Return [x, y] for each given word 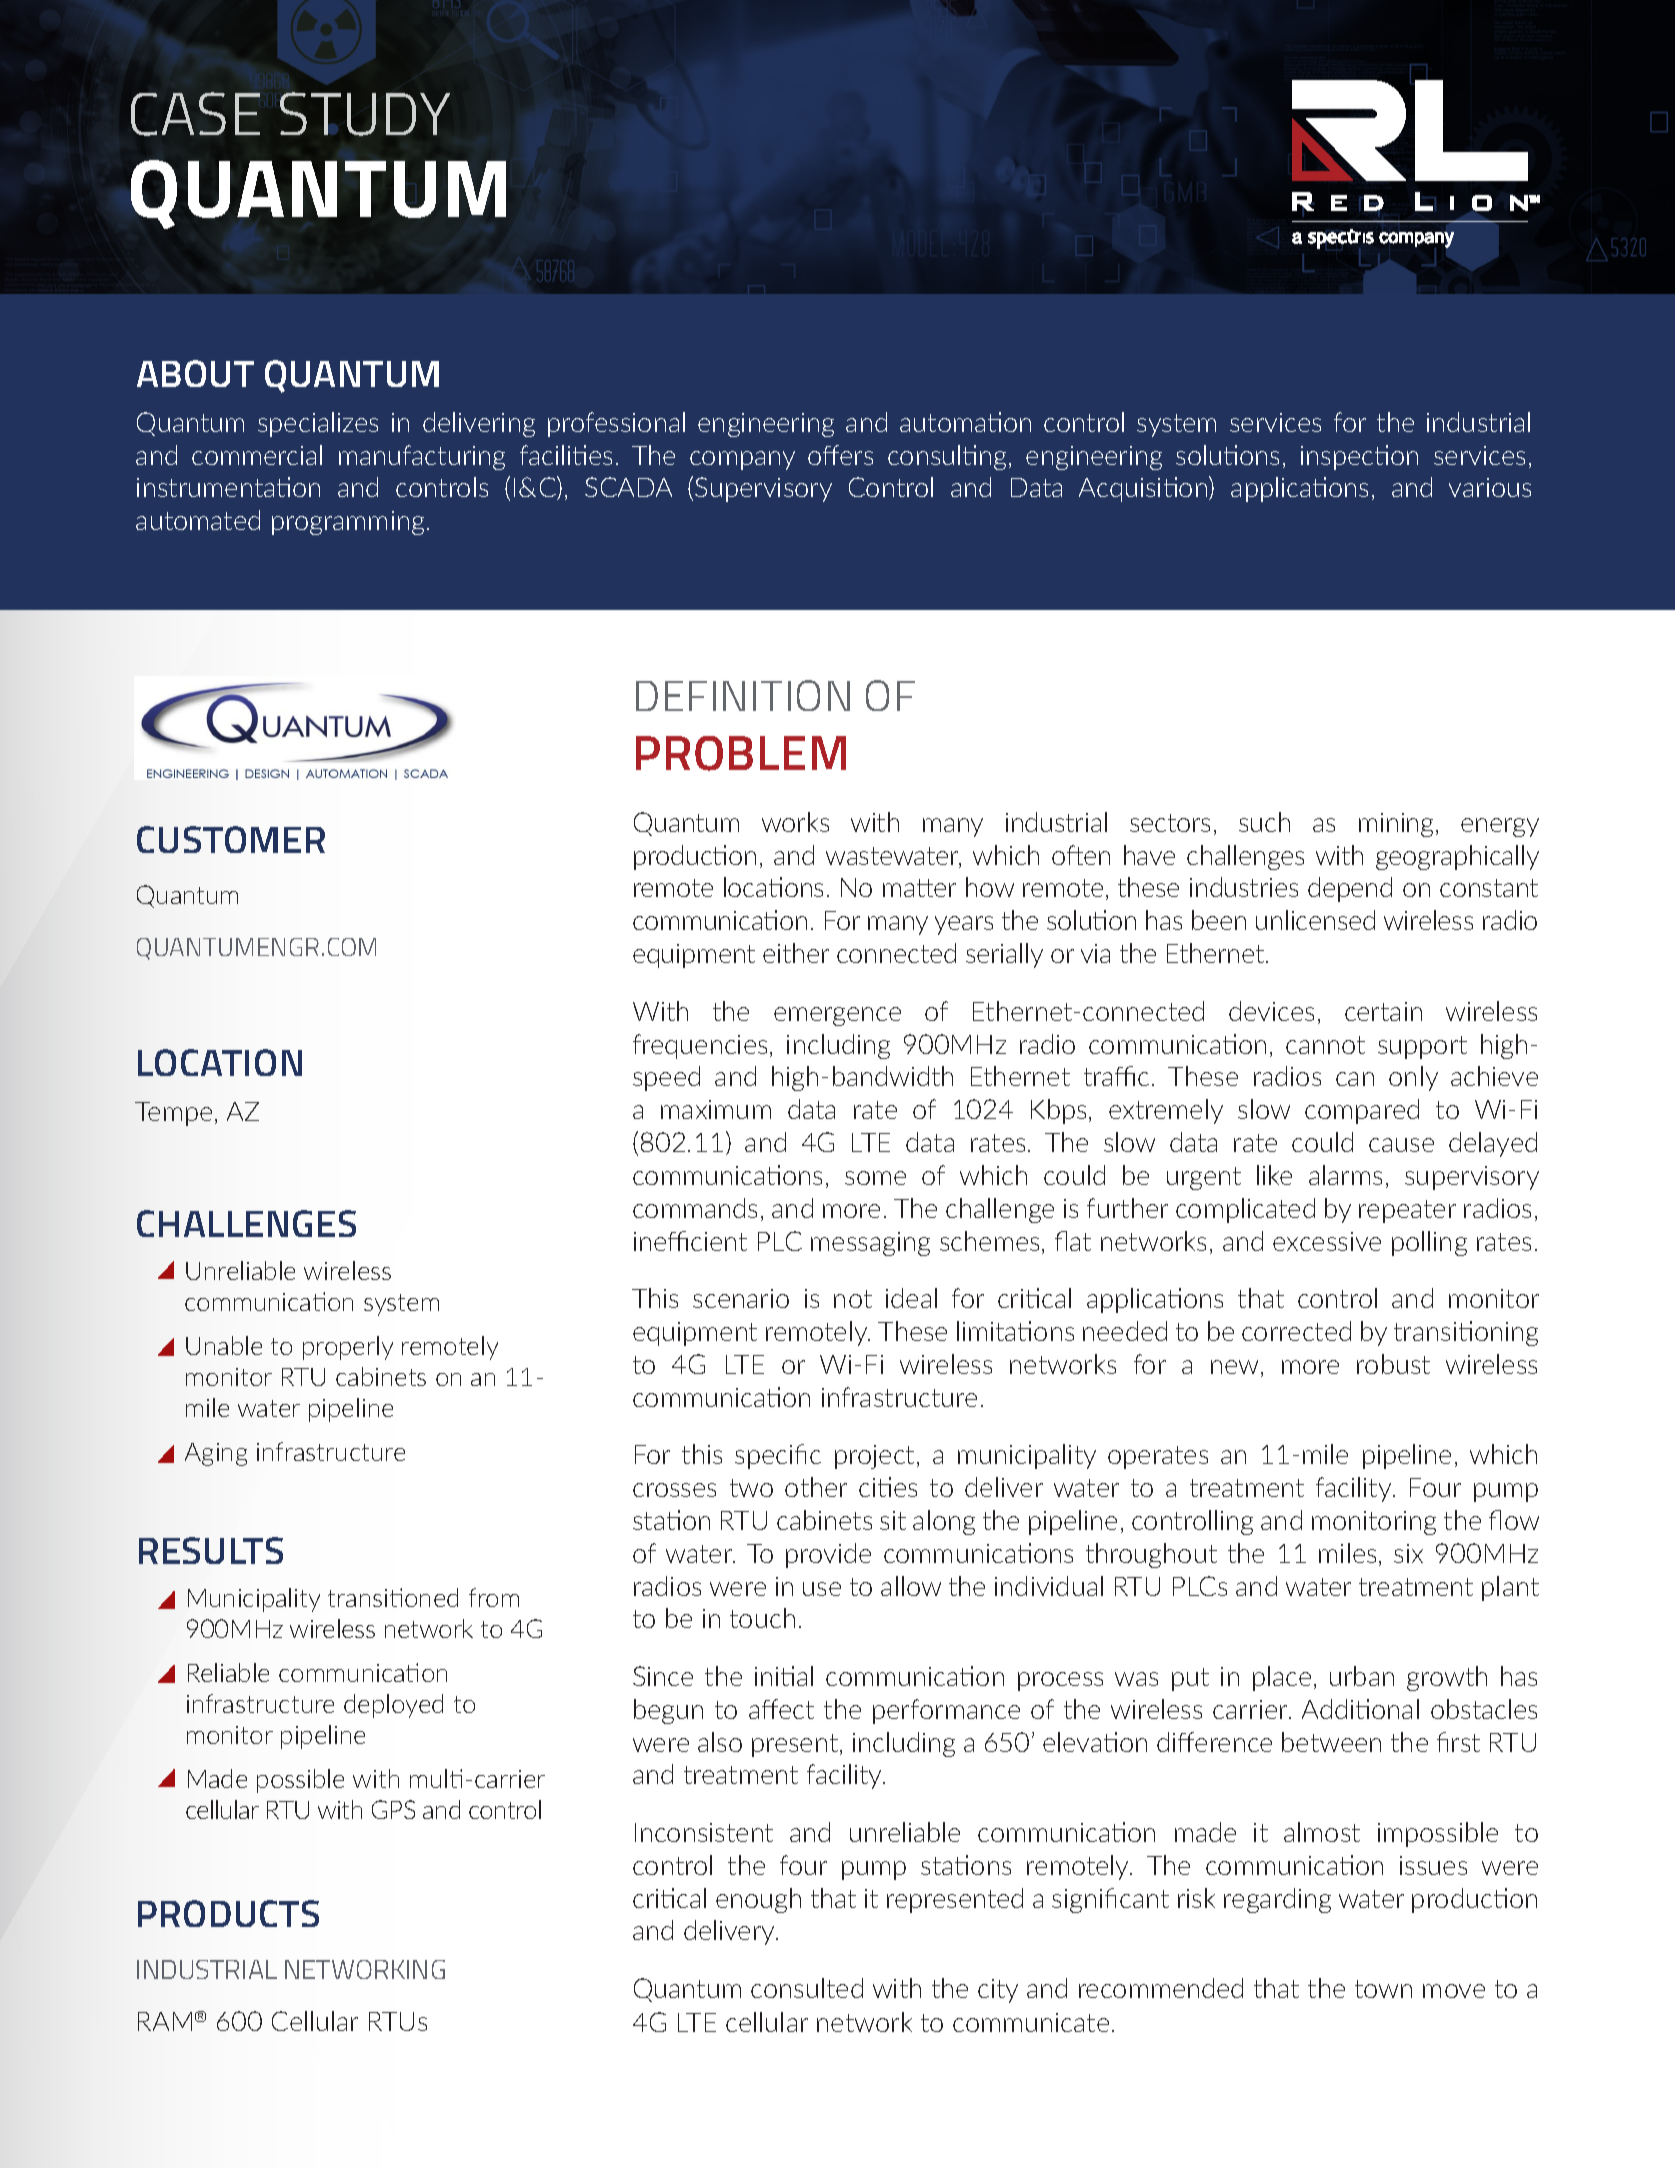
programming [348, 523]
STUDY [365, 114]
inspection [1359, 457]
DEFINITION [743, 695]
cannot [1325, 1045]
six [1408, 1553]
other [816, 1487]
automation [965, 422]
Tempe [173, 1114]
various [1490, 487]
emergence [837, 1016]
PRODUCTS [228, 1913]
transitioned [393, 1597]
